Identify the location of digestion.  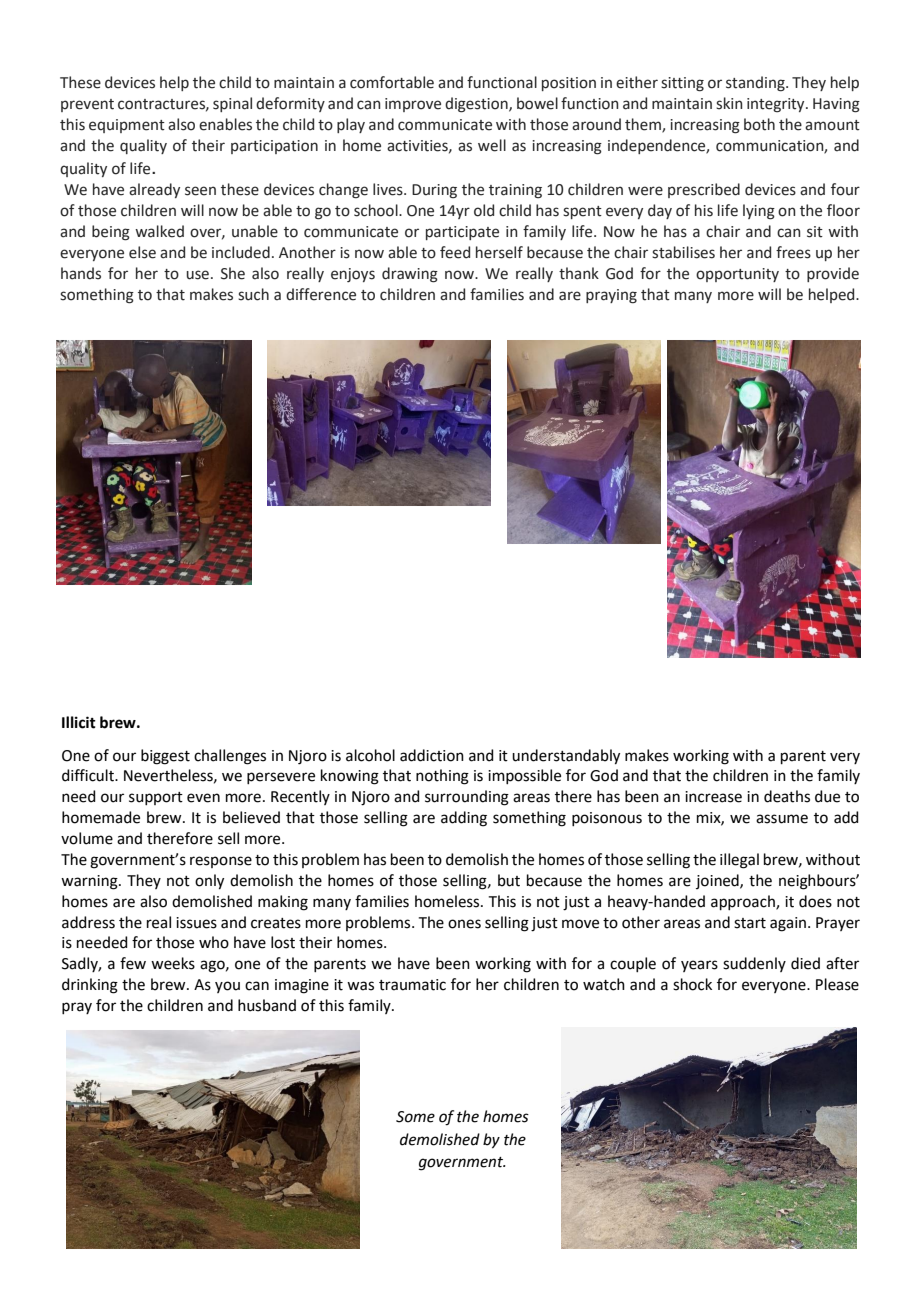
(477, 105).
